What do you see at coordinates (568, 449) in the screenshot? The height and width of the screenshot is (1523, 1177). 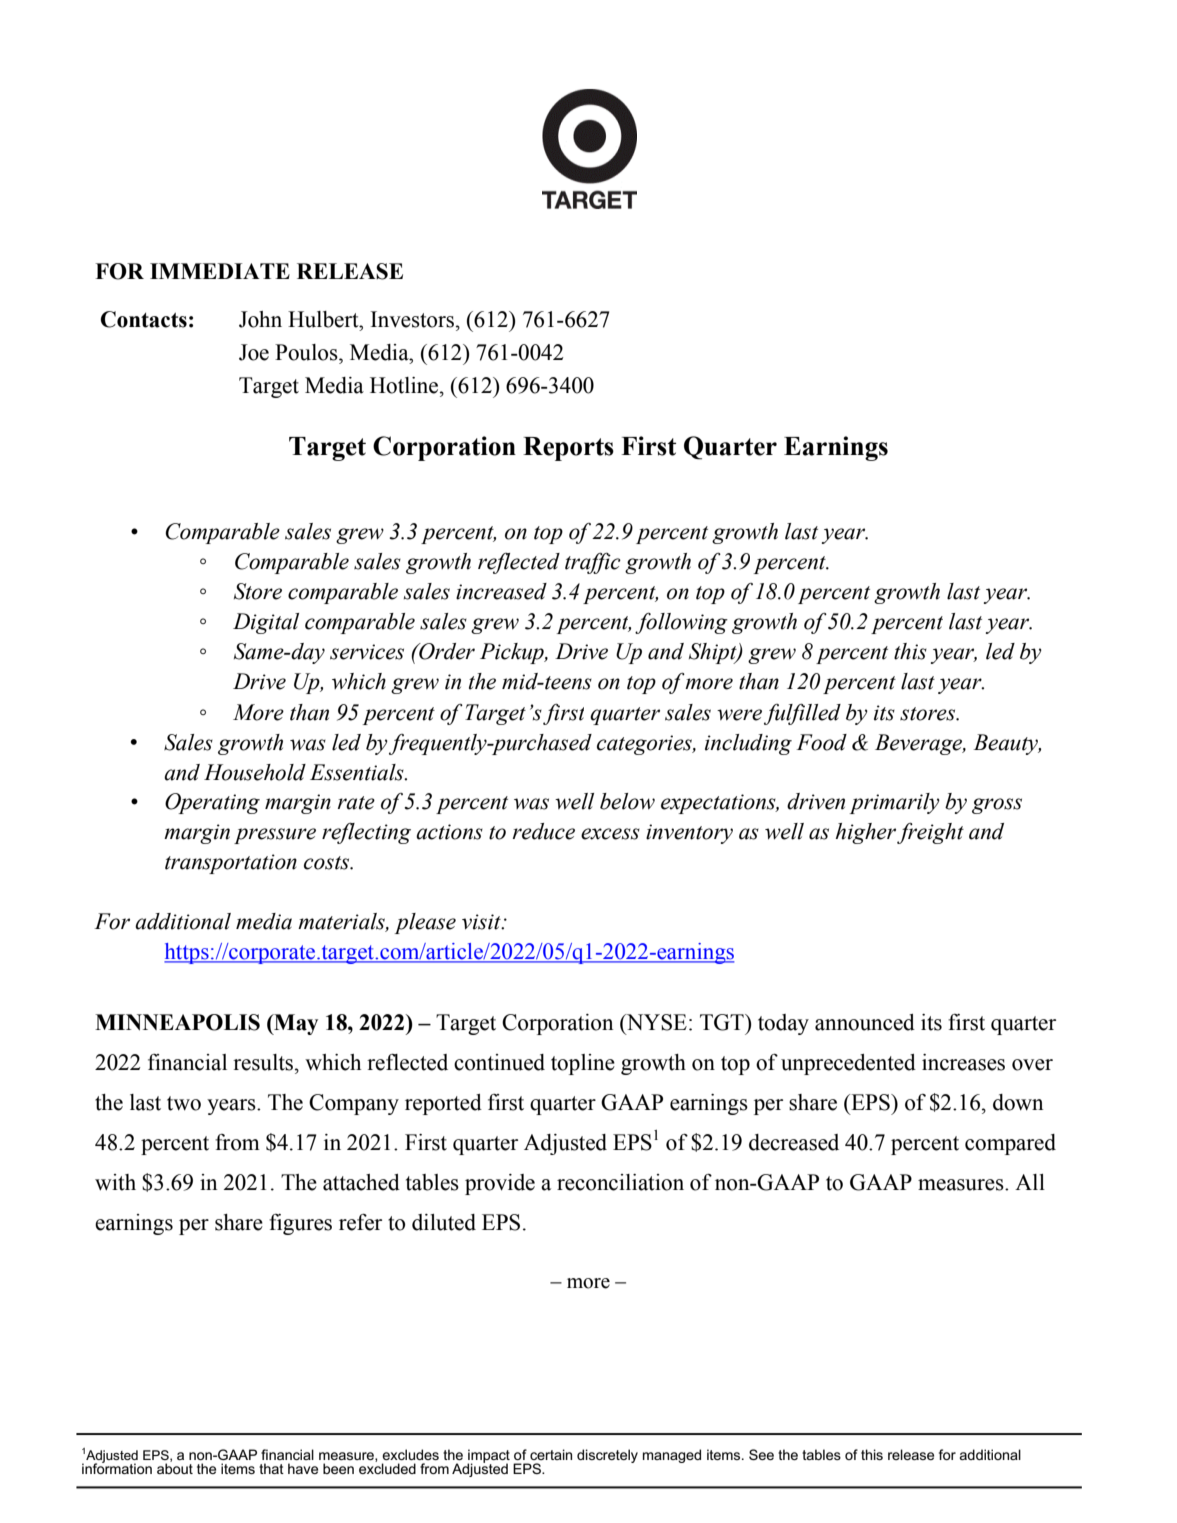 I see `Reports` at bounding box center [568, 449].
